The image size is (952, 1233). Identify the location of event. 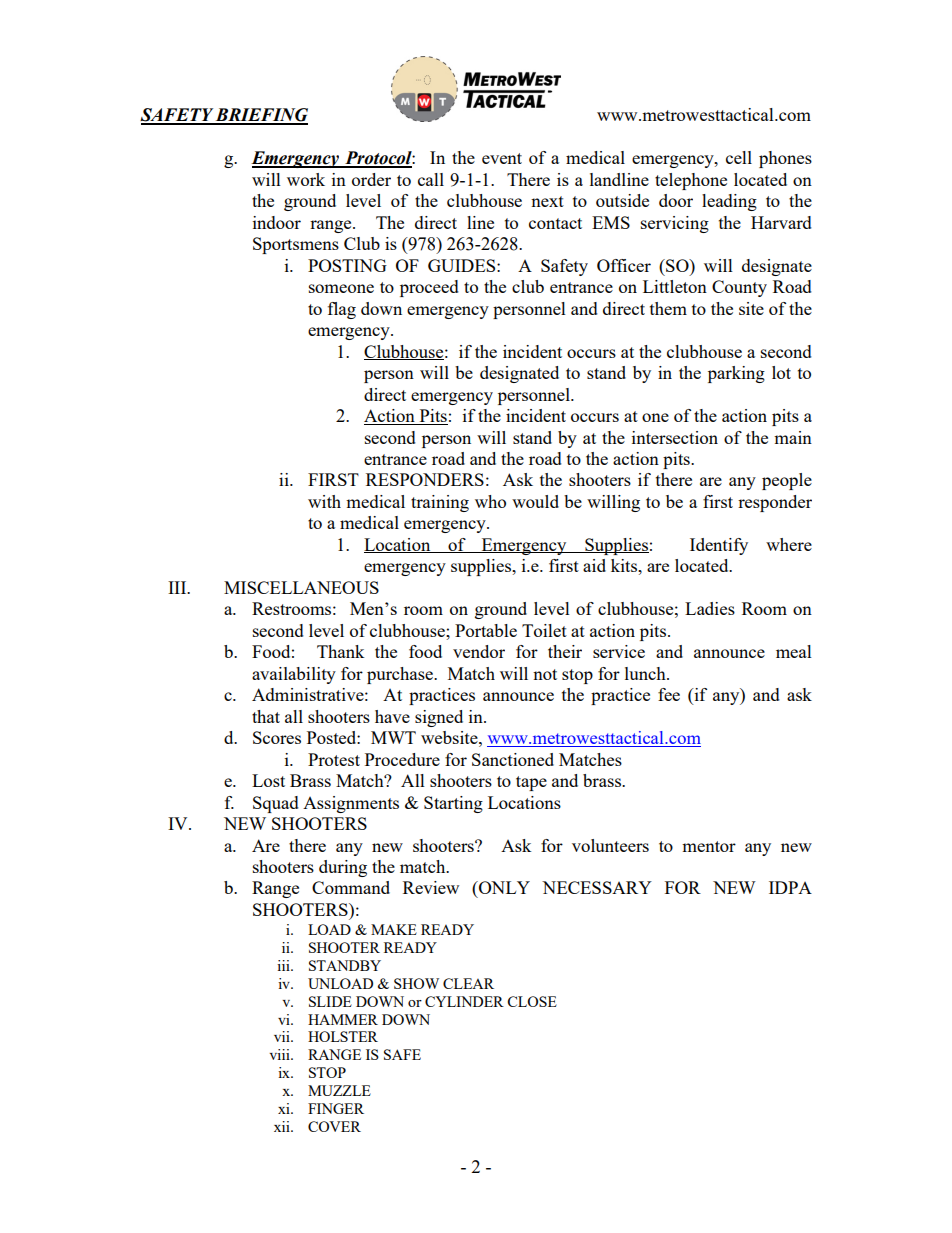
(502, 158).
